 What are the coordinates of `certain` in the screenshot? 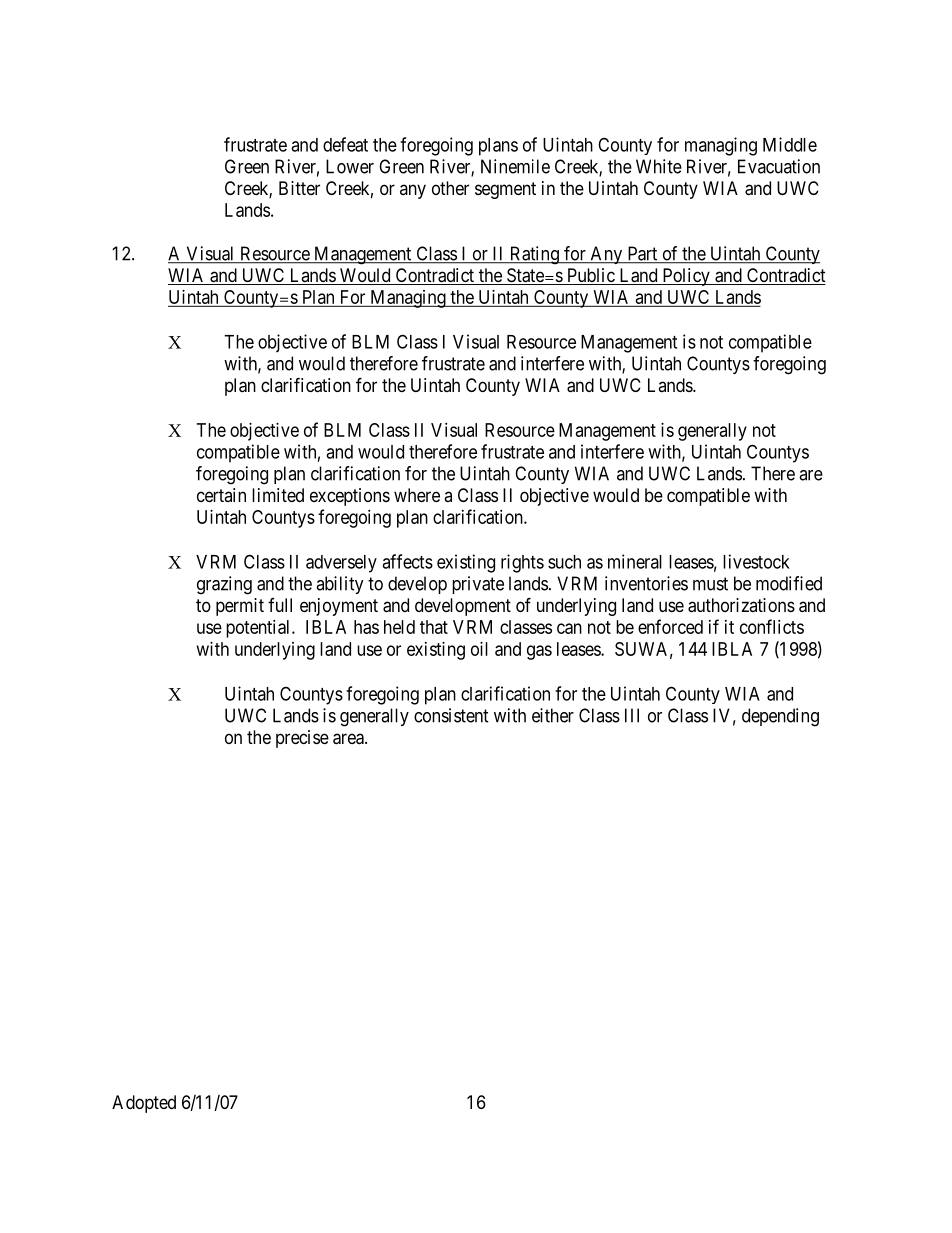 It's located at (221, 495).
